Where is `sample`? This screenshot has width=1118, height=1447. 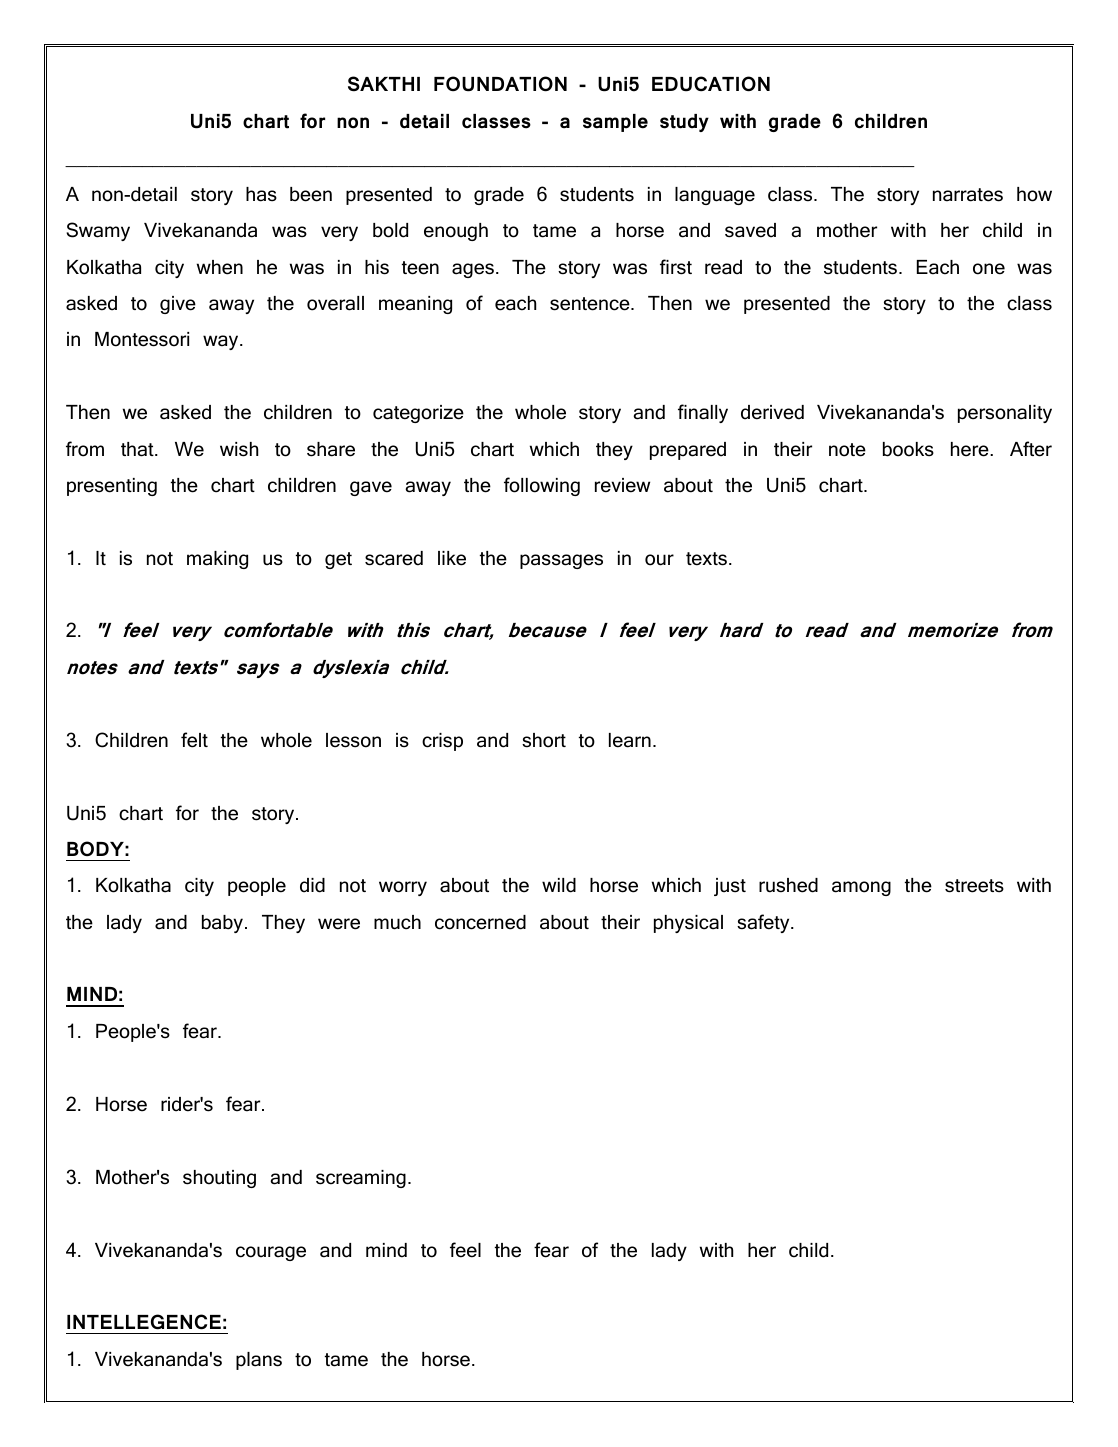
sample is located at coordinates (615, 123).
